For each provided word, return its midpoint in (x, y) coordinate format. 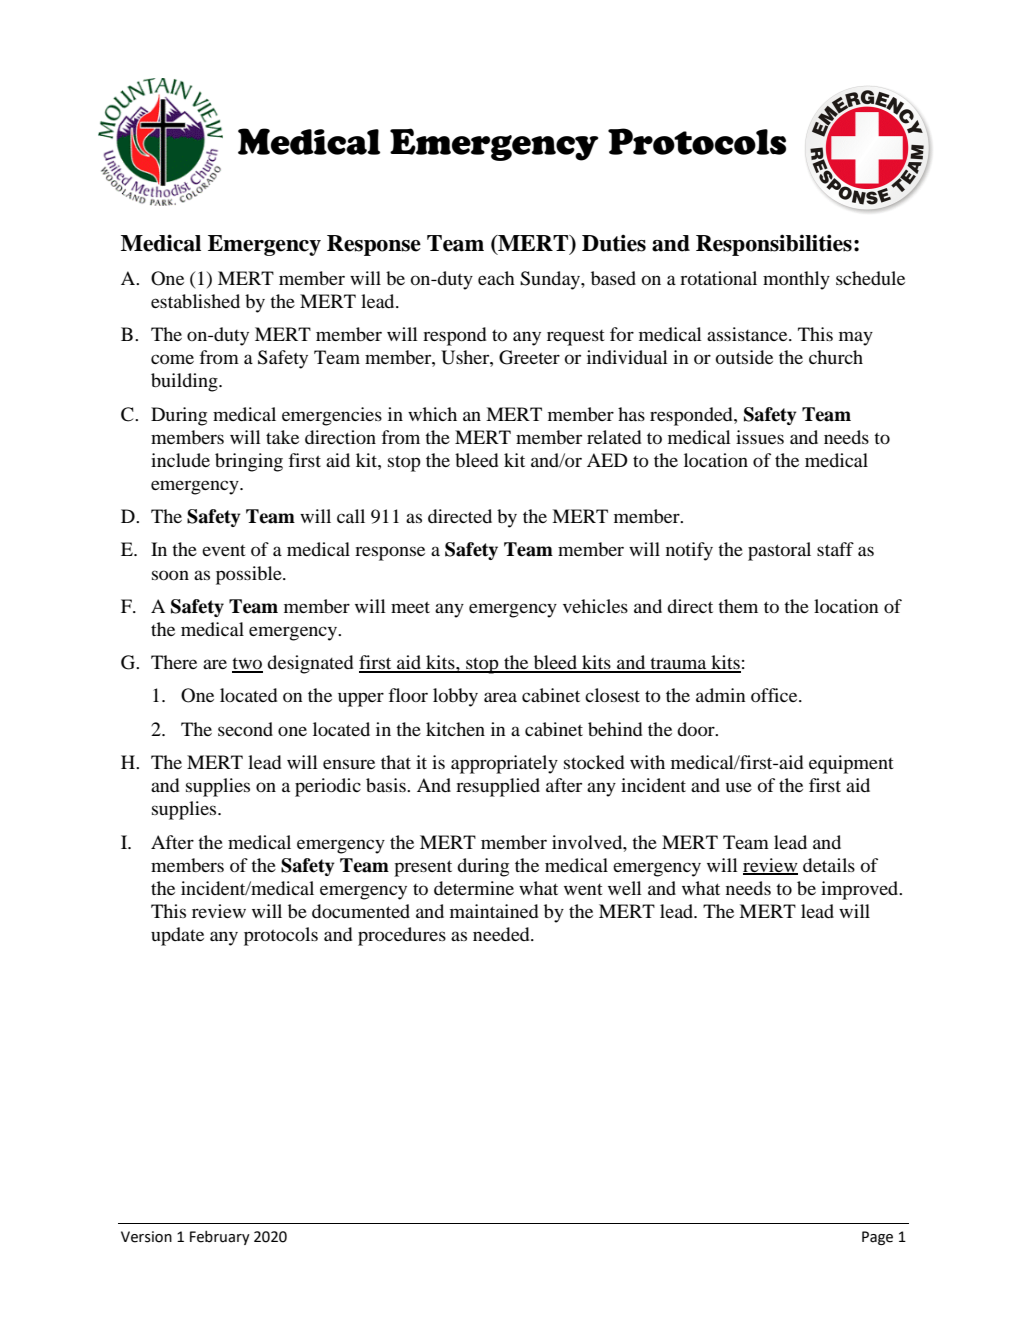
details (829, 865)
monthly (796, 280)
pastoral (779, 551)
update (177, 936)
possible (250, 575)
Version (146, 1237)
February (220, 1238)
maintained (494, 911)
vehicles (595, 606)
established (195, 301)
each (496, 278)
